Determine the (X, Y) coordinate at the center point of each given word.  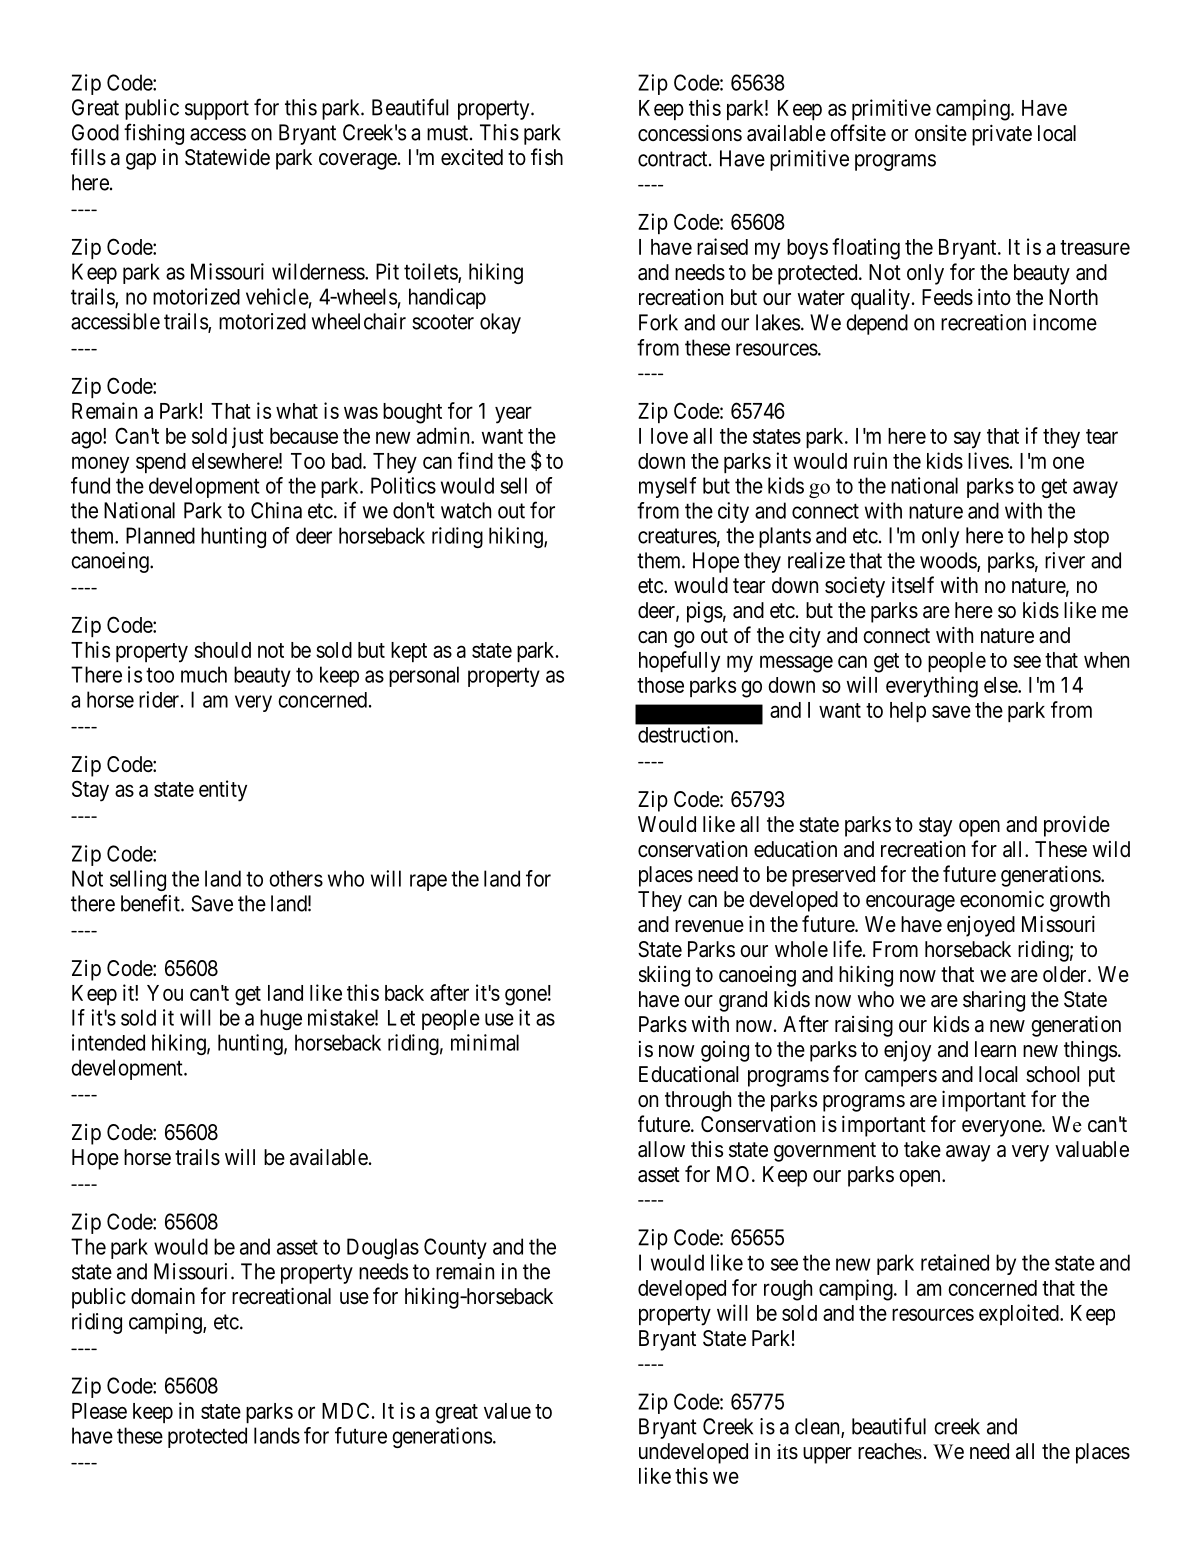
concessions (690, 133)
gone (526, 997)
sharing (994, 1001)
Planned (160, 535)
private (1002, 135)
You (165, 993)
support (217, 110)
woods (949, 561)
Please (99, 1411)
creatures (677, 536)
